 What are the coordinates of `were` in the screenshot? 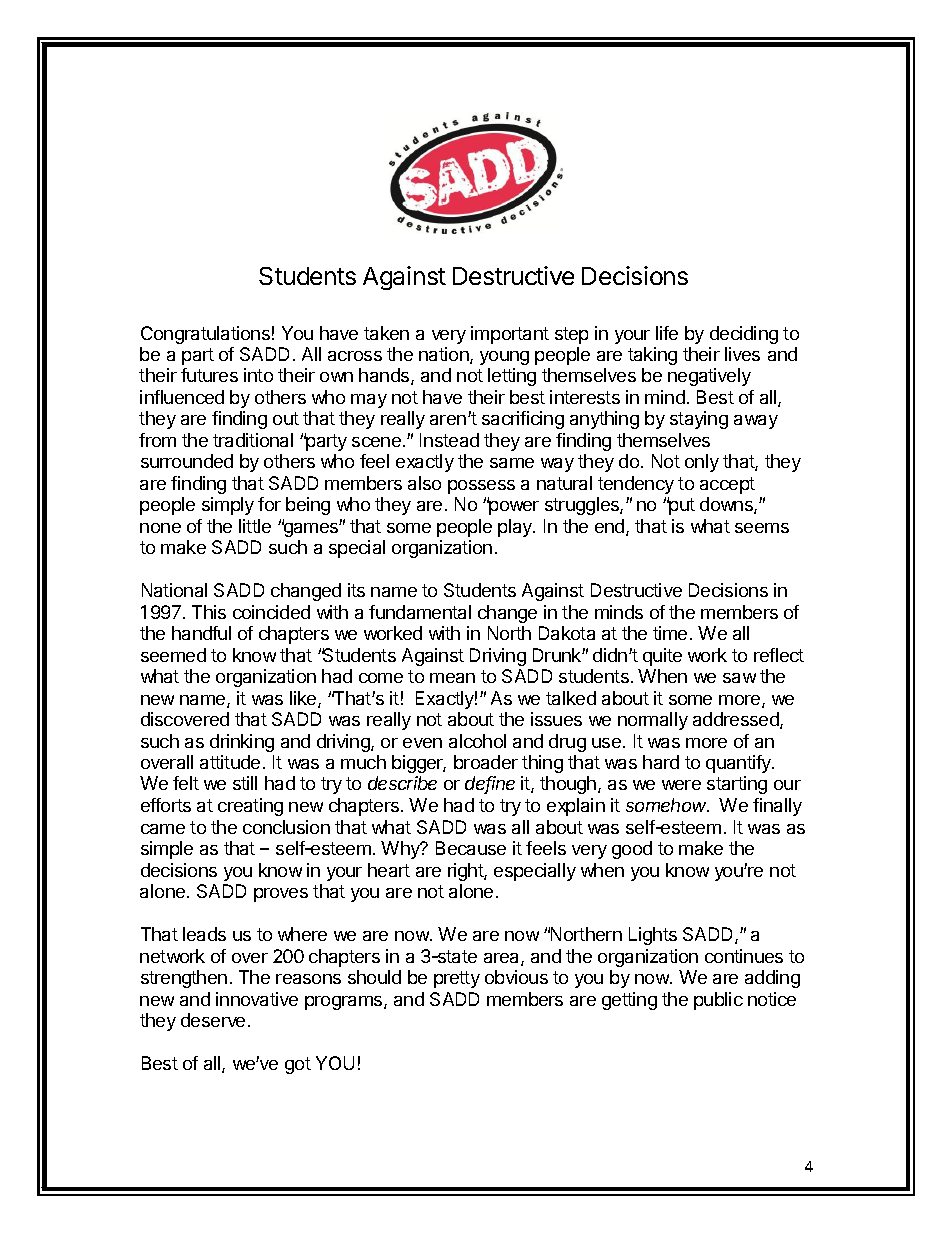 It's located at (681, 785).
